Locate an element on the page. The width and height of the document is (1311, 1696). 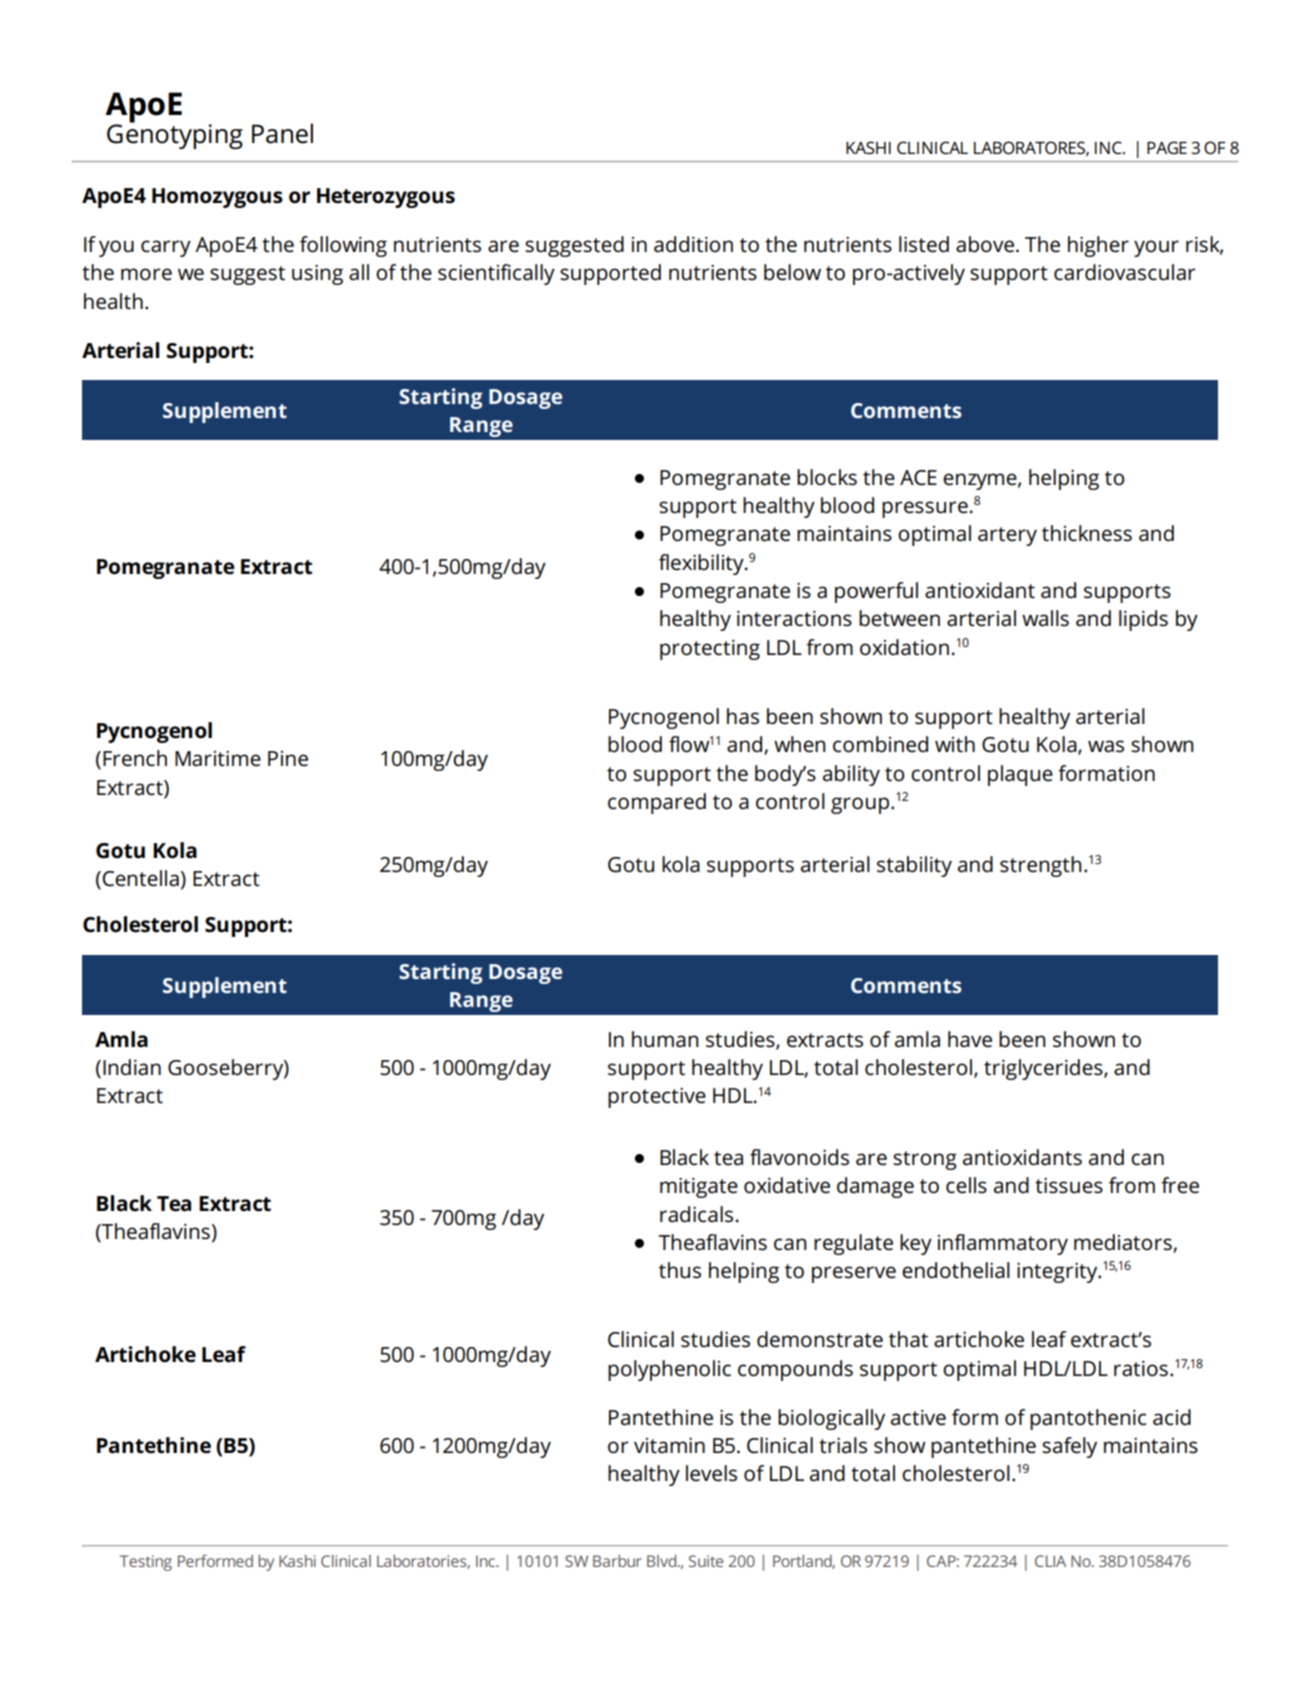
Homozygous is located at coordinates (217, 198).
